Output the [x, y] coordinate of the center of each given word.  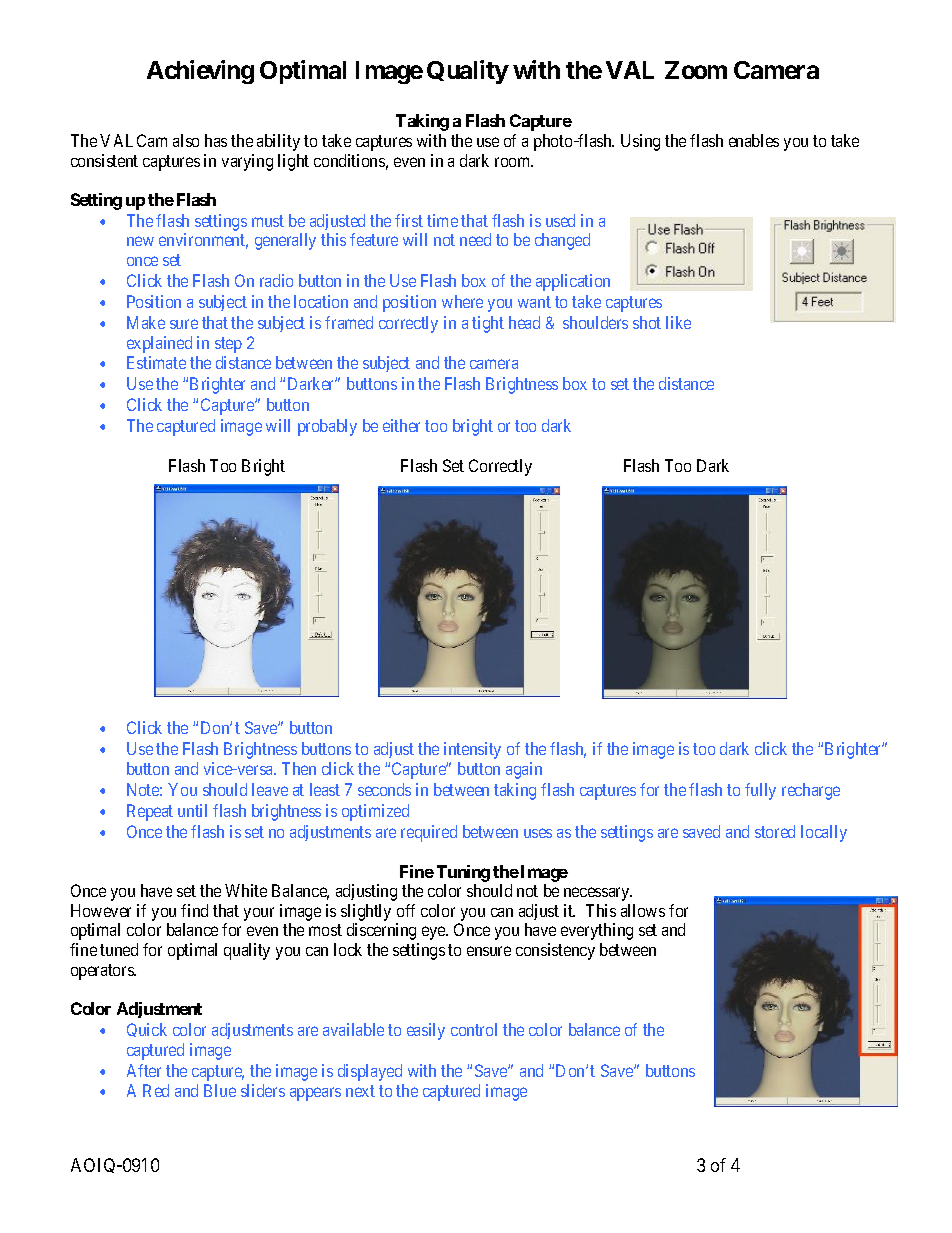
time [442, 220]
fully [760, 791]
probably [327, 427]
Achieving [200, 72]
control [474, 1029]
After [144, 1070]
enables [754, 140]
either [401, 425]
